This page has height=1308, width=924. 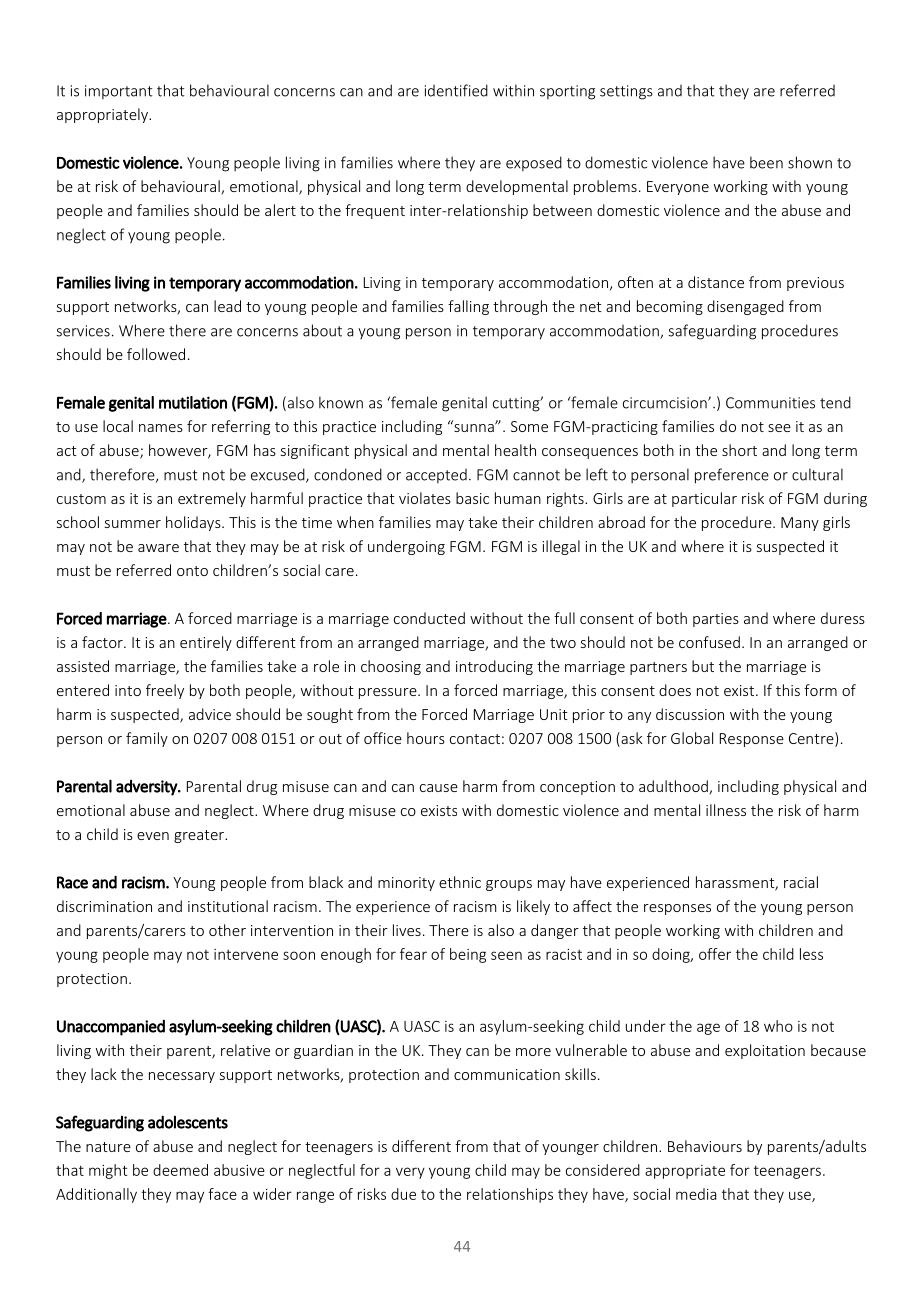 What do you see at coordinates (456, 90) in the page?
I see `identified` at bounding box center [456, 90].
